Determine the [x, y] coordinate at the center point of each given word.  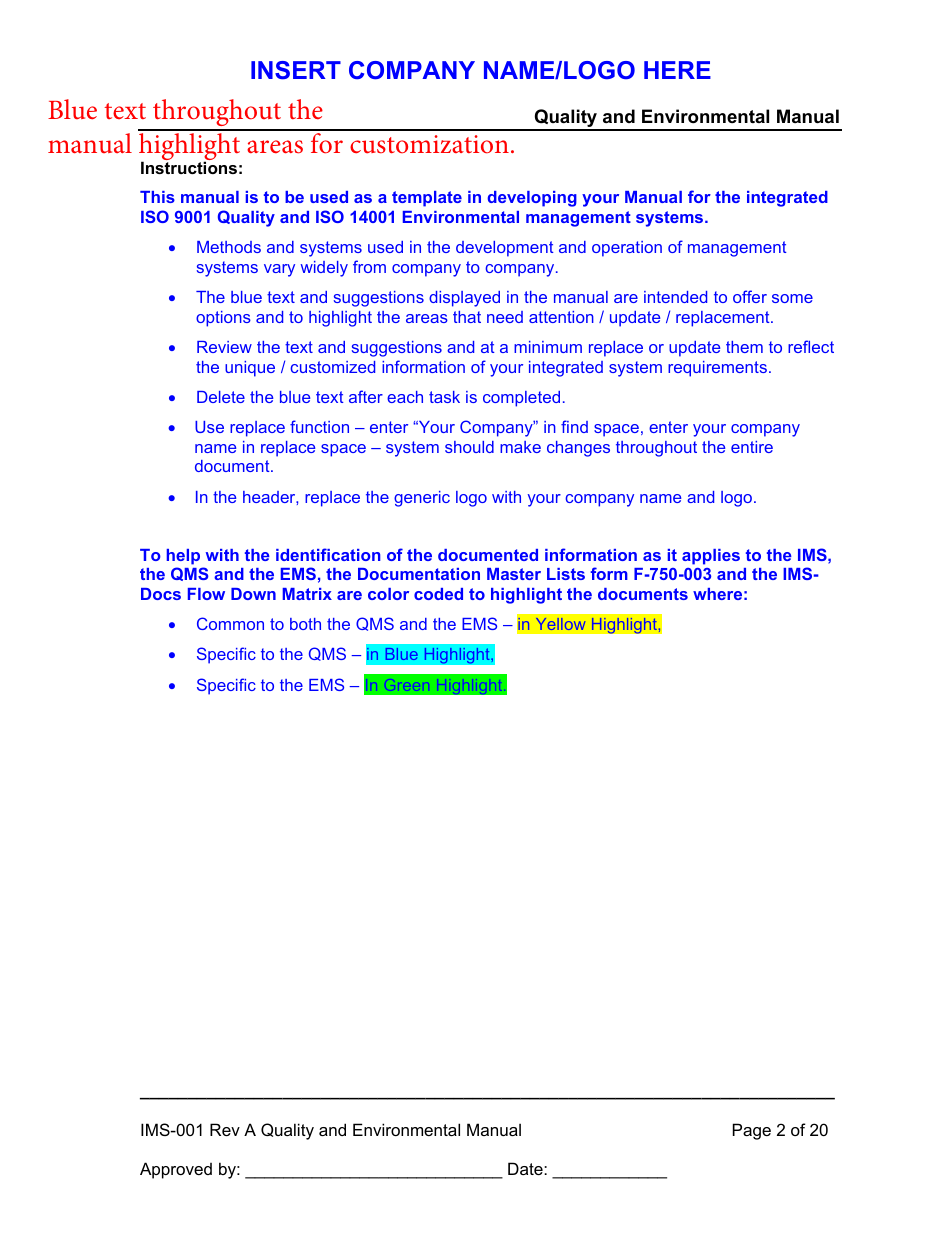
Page [752, 1131]
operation [627, 249]
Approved [176, 1170]
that [467, 317]
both [305, 624]
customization [429, 144]
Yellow [560, 624]
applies [711, 557]
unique [250, 369]
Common [230, 623]
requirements [717, 369]
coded [438, 594]
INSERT [296, 70]
